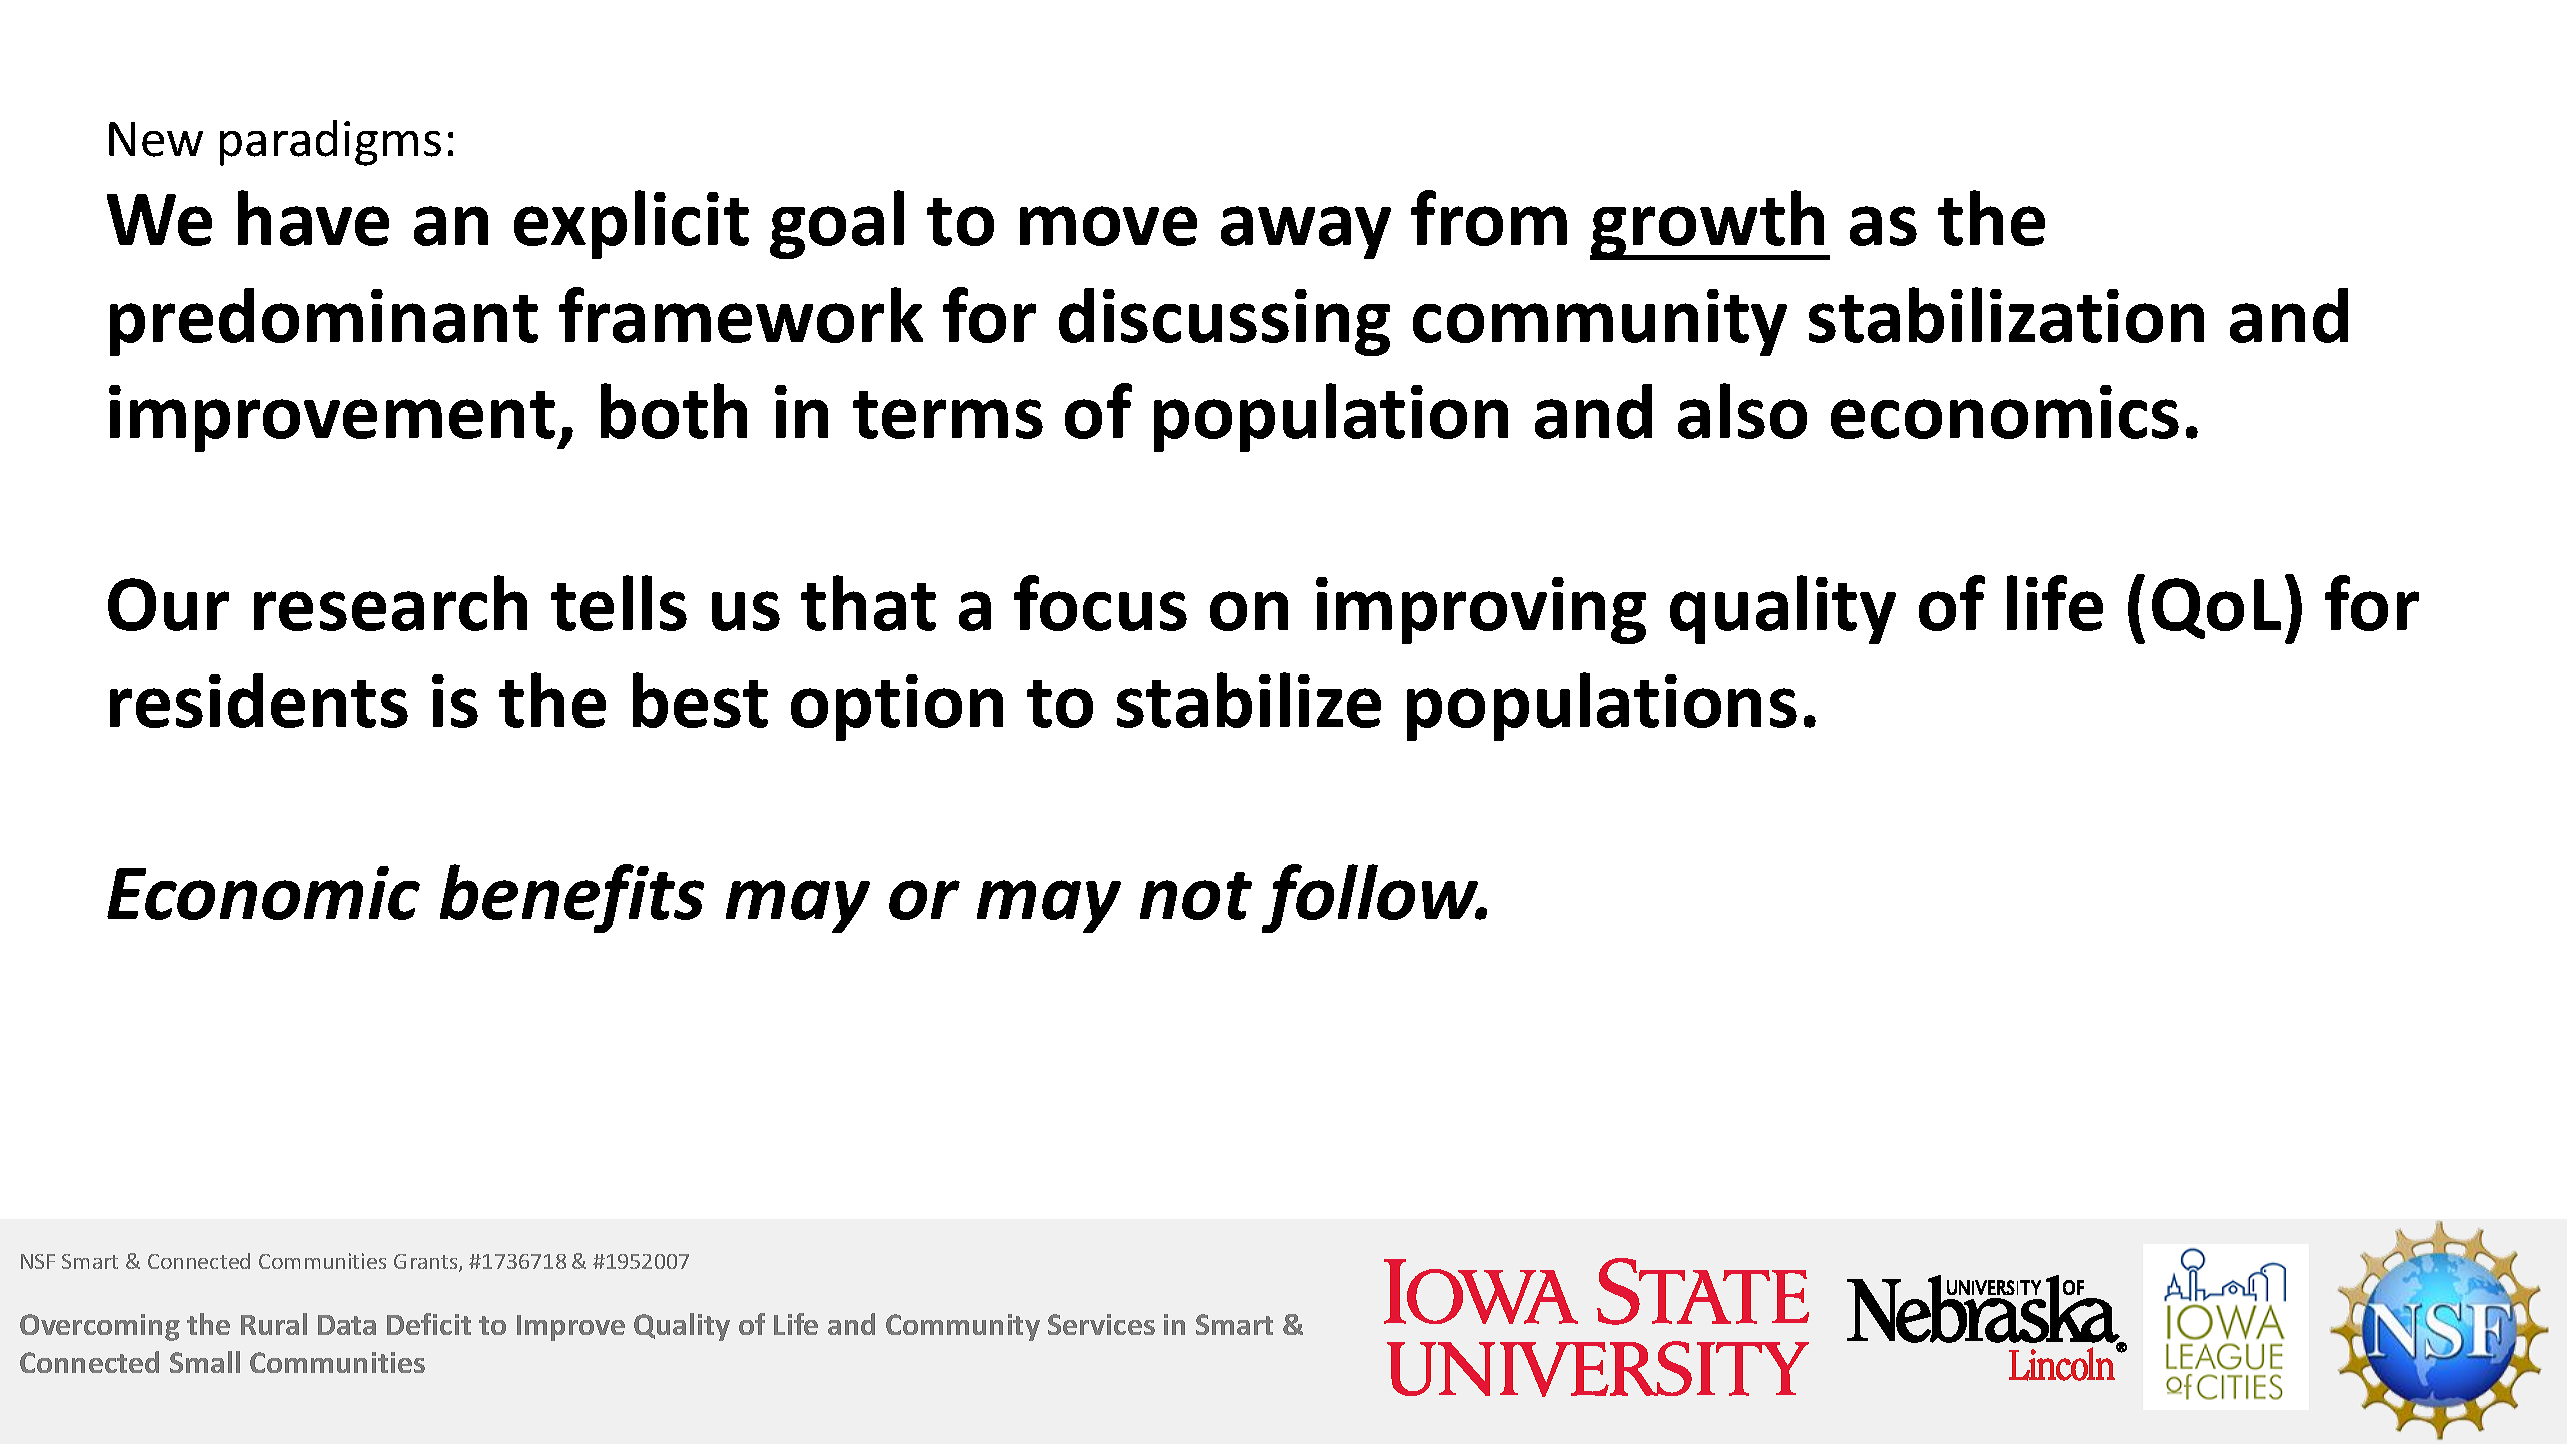 The width and height of the screenshot is (2567, 1444). Describe the element at coordinates (429, 1324) in the screenshot. I see `Deficit` at that location.
